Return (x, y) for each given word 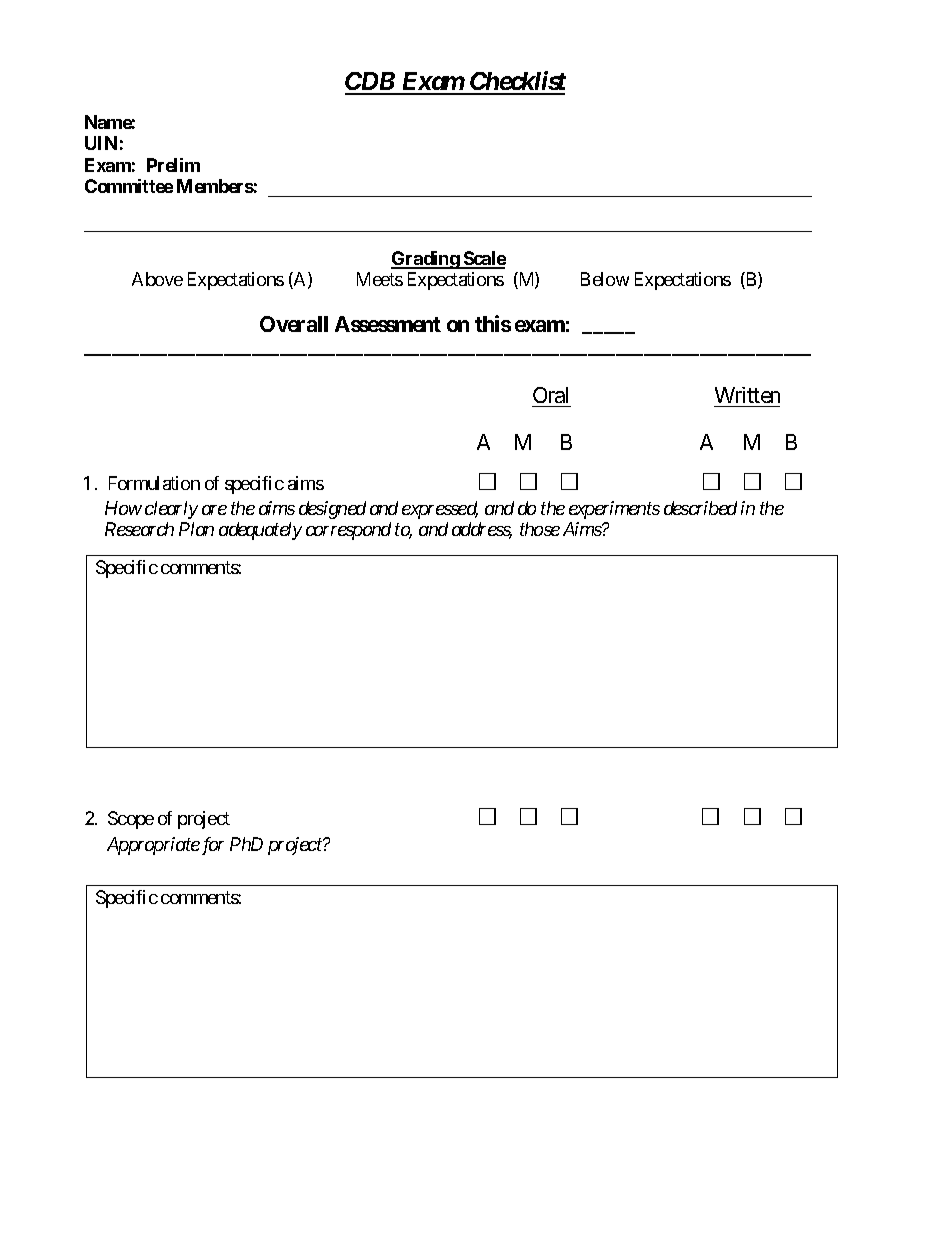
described (700, 508)
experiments (614, 510)
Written (747, 397)
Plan (196, 529)
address (482, 530)
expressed (440, 510)
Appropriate (153, 846)
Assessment (388, 324)
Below (605, 279)
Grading (426, 260)
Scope (131, 820)
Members (215, 186)
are (214, 510)
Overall (294, 324)
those (540, 529)
